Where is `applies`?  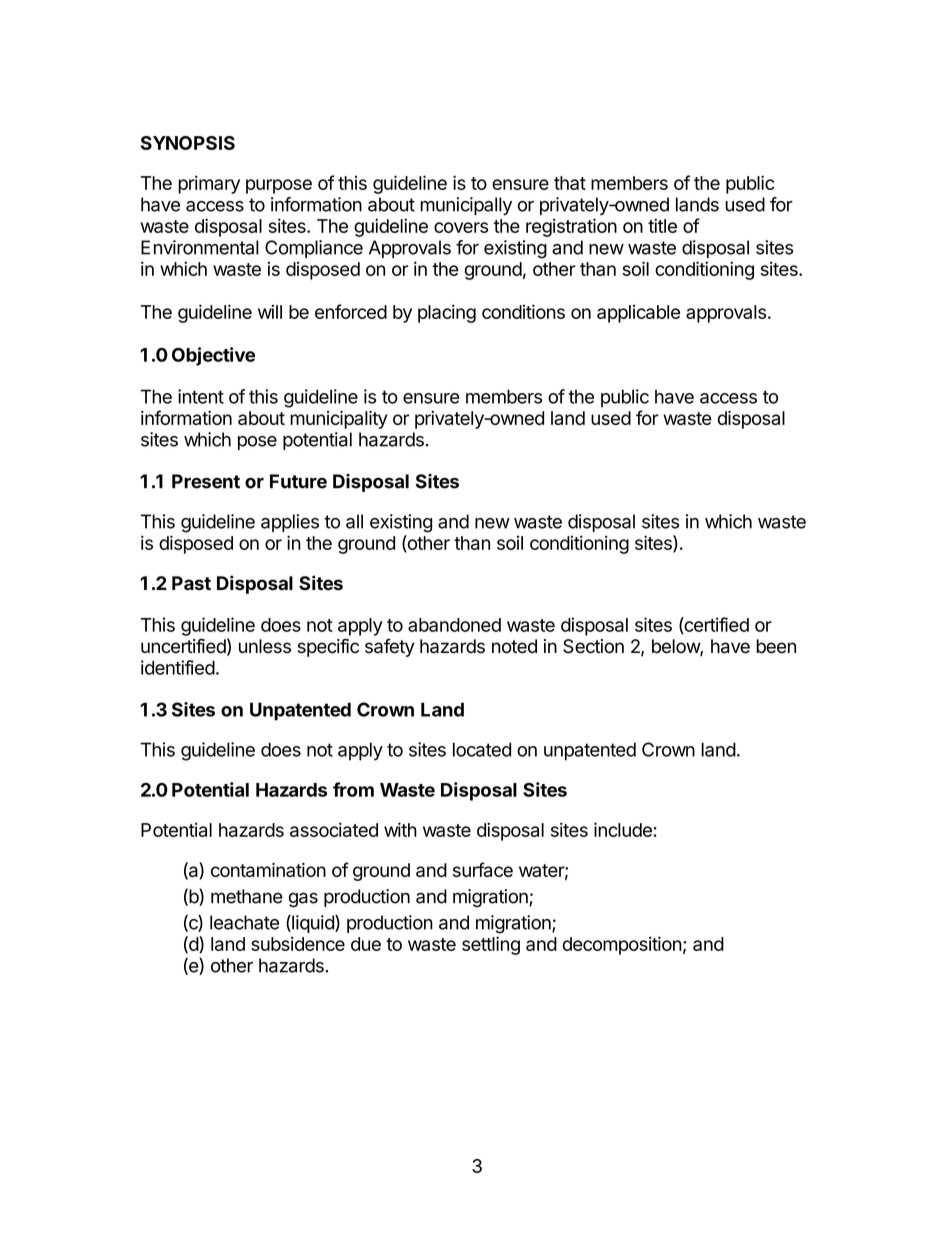
applies is located at coordinates (290, 523).
